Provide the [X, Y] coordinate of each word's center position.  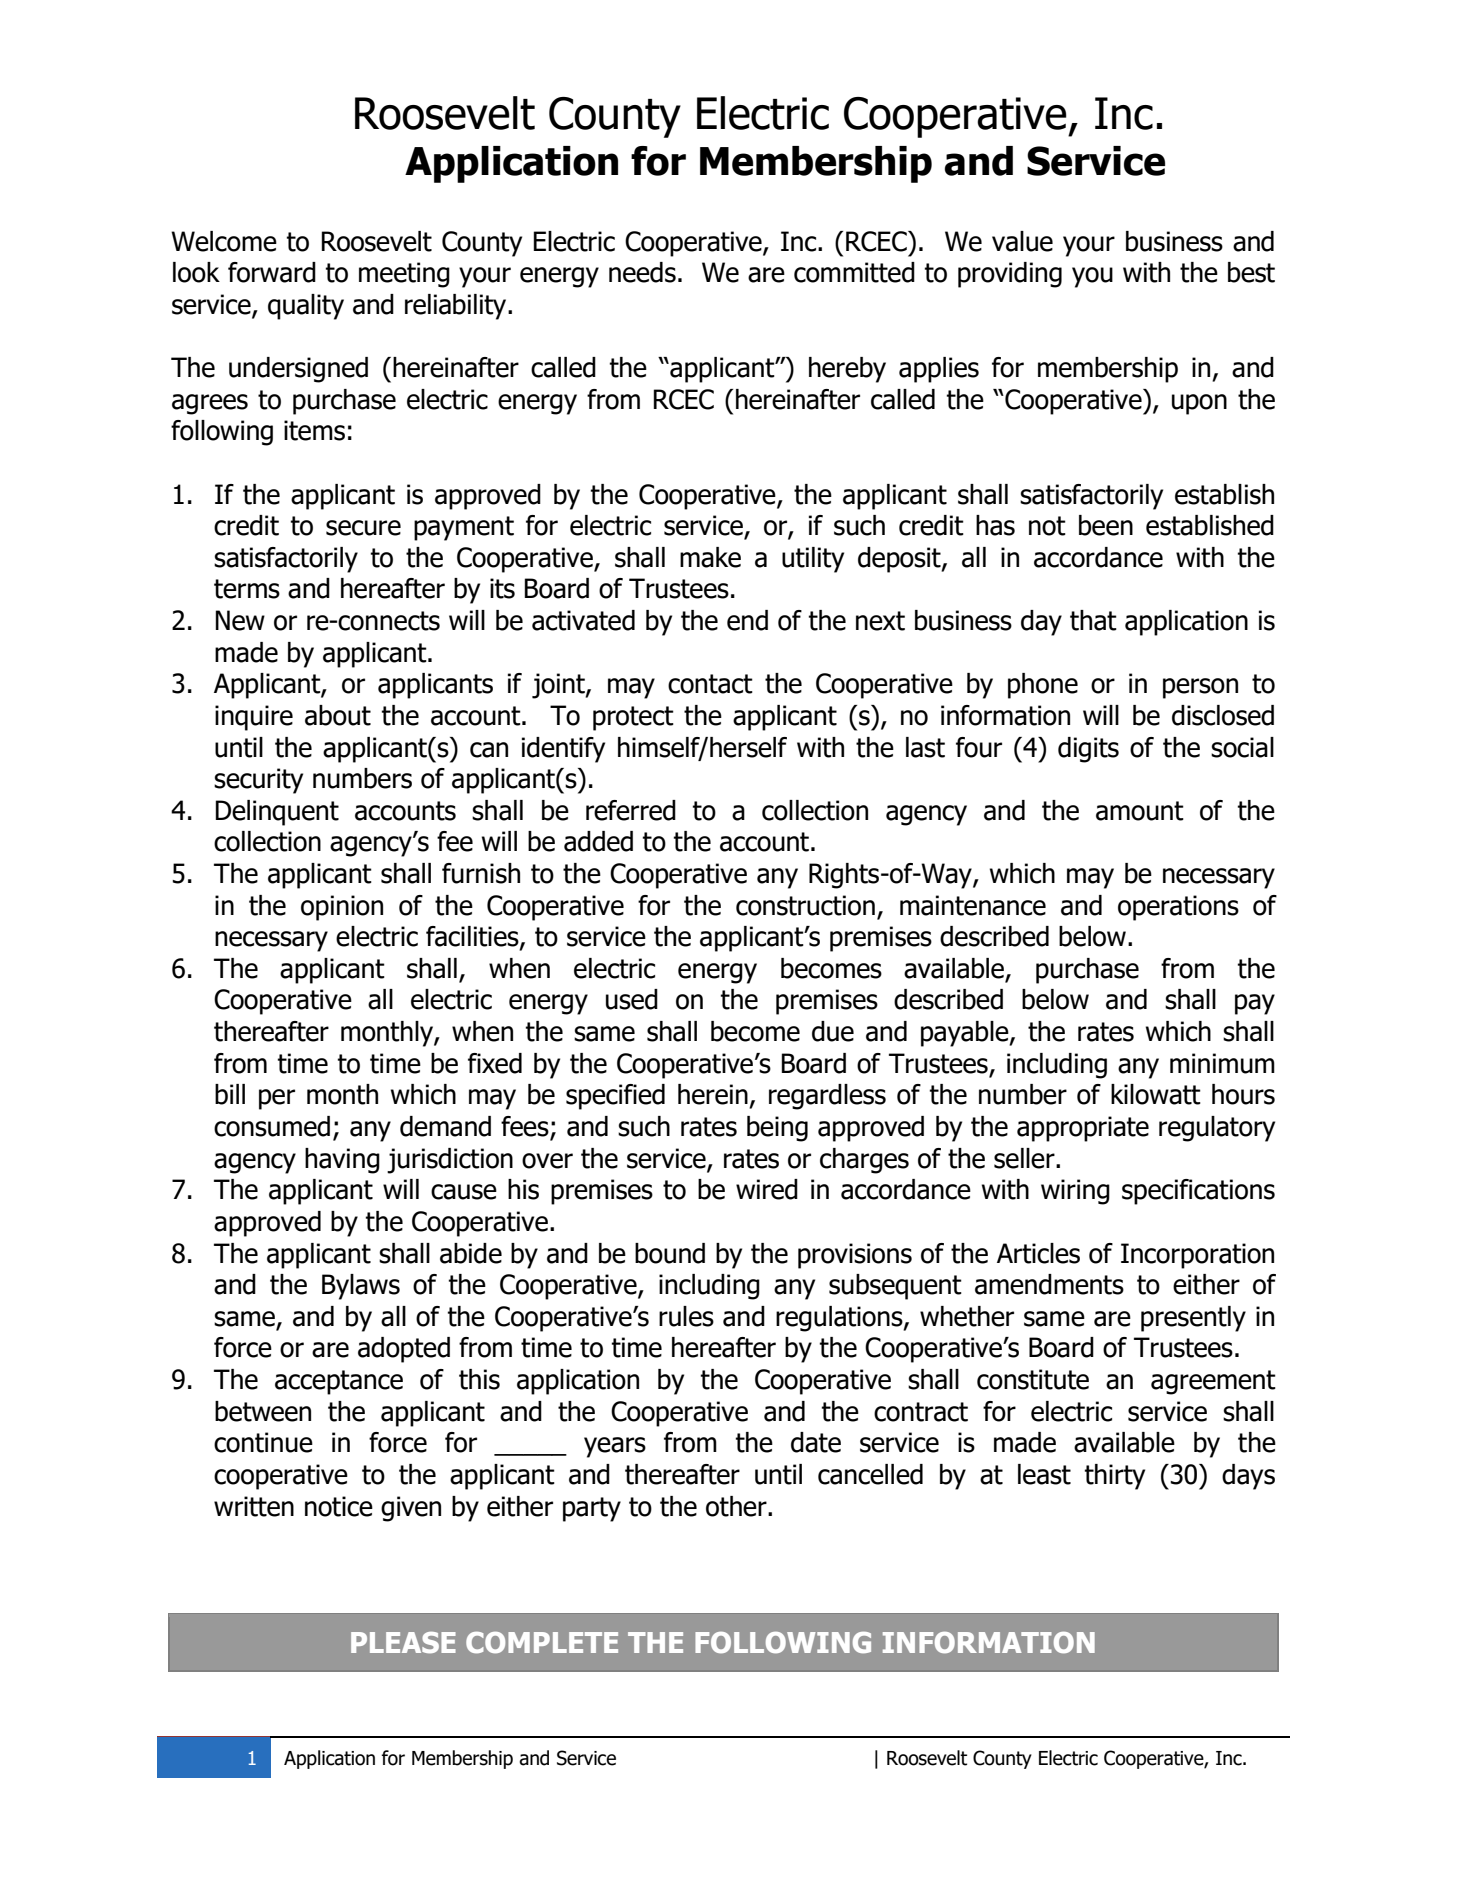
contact [710, 684]
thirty [1114, 1477]
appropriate [1083, 1129]
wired [767, 1189]
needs [642, 272]
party [592, 1509]
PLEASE [403, 1642]
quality [306, 307]
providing [1010, 275]
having [342, 1161]
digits [1088, 750]
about [338, 715]
